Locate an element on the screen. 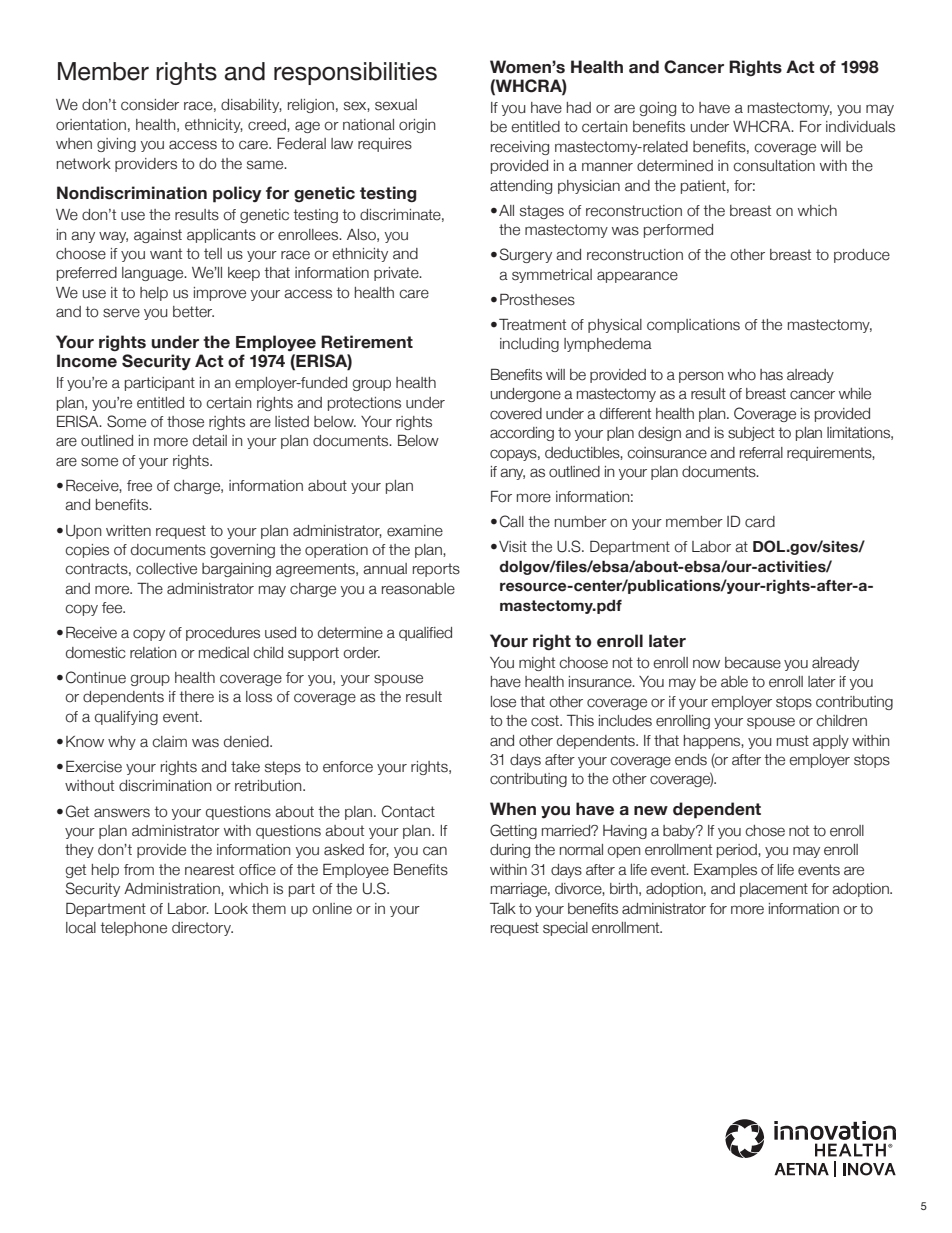 The height and width of the screenshot is (1233, 952). including is located at coordinates (529, 345).
